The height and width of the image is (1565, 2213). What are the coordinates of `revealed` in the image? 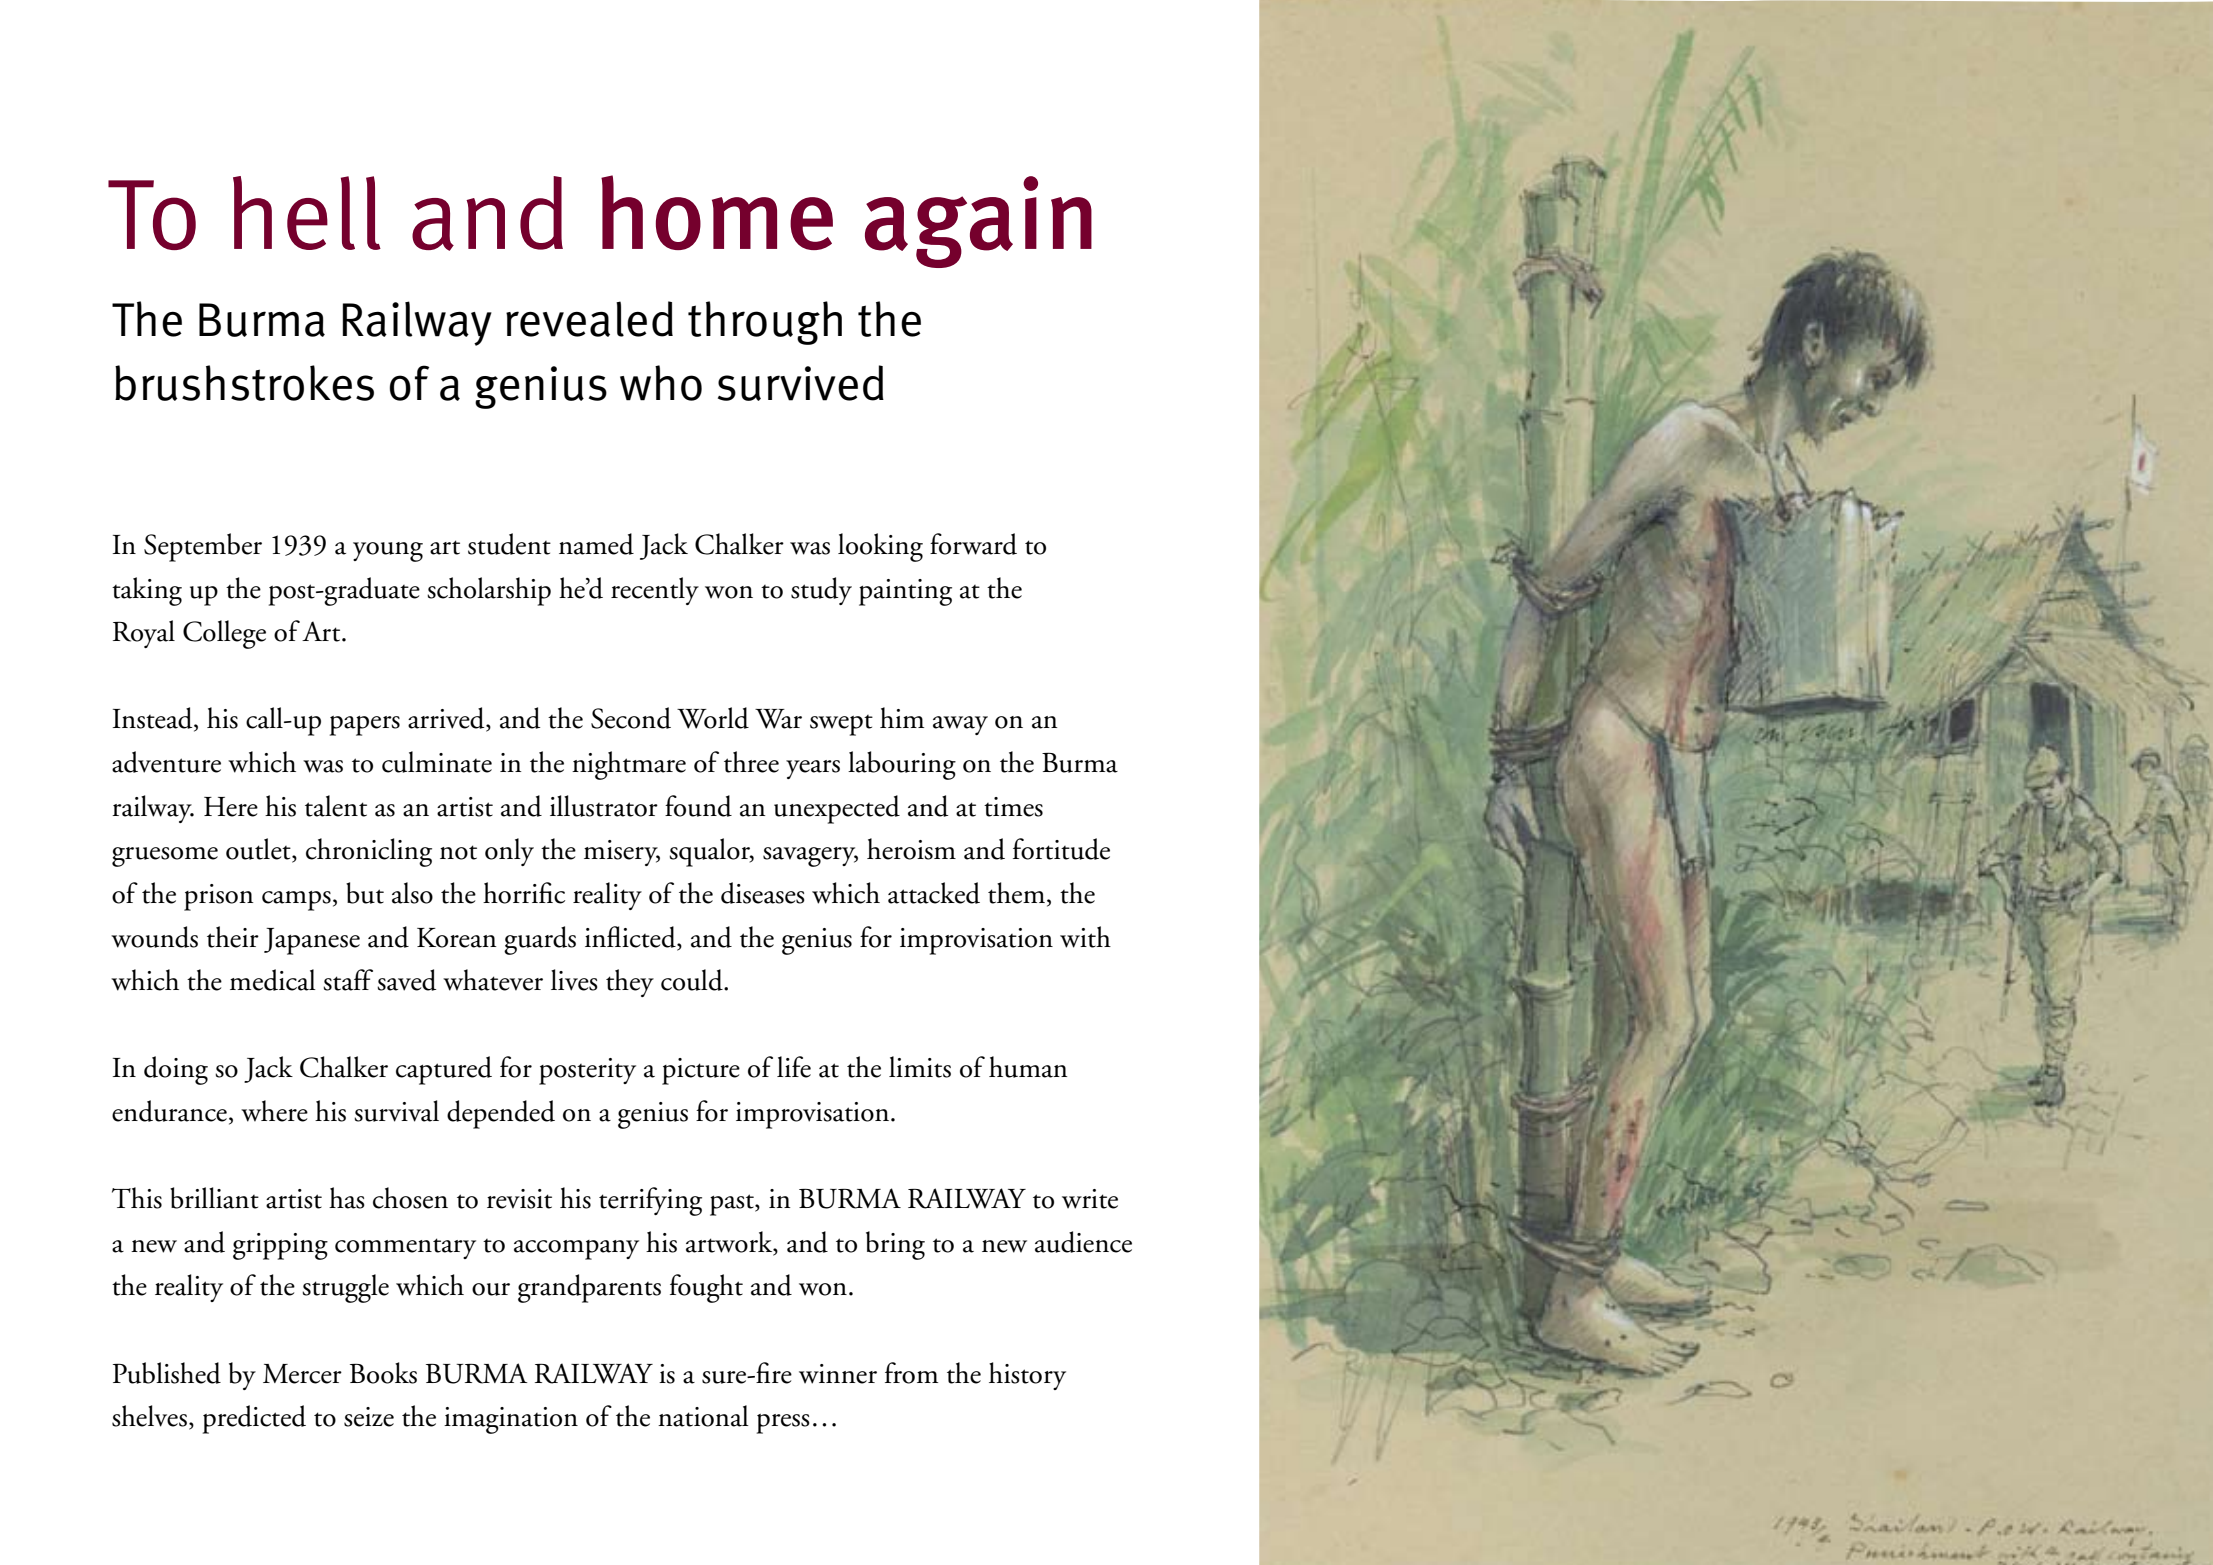 It's located at (589, 319).
